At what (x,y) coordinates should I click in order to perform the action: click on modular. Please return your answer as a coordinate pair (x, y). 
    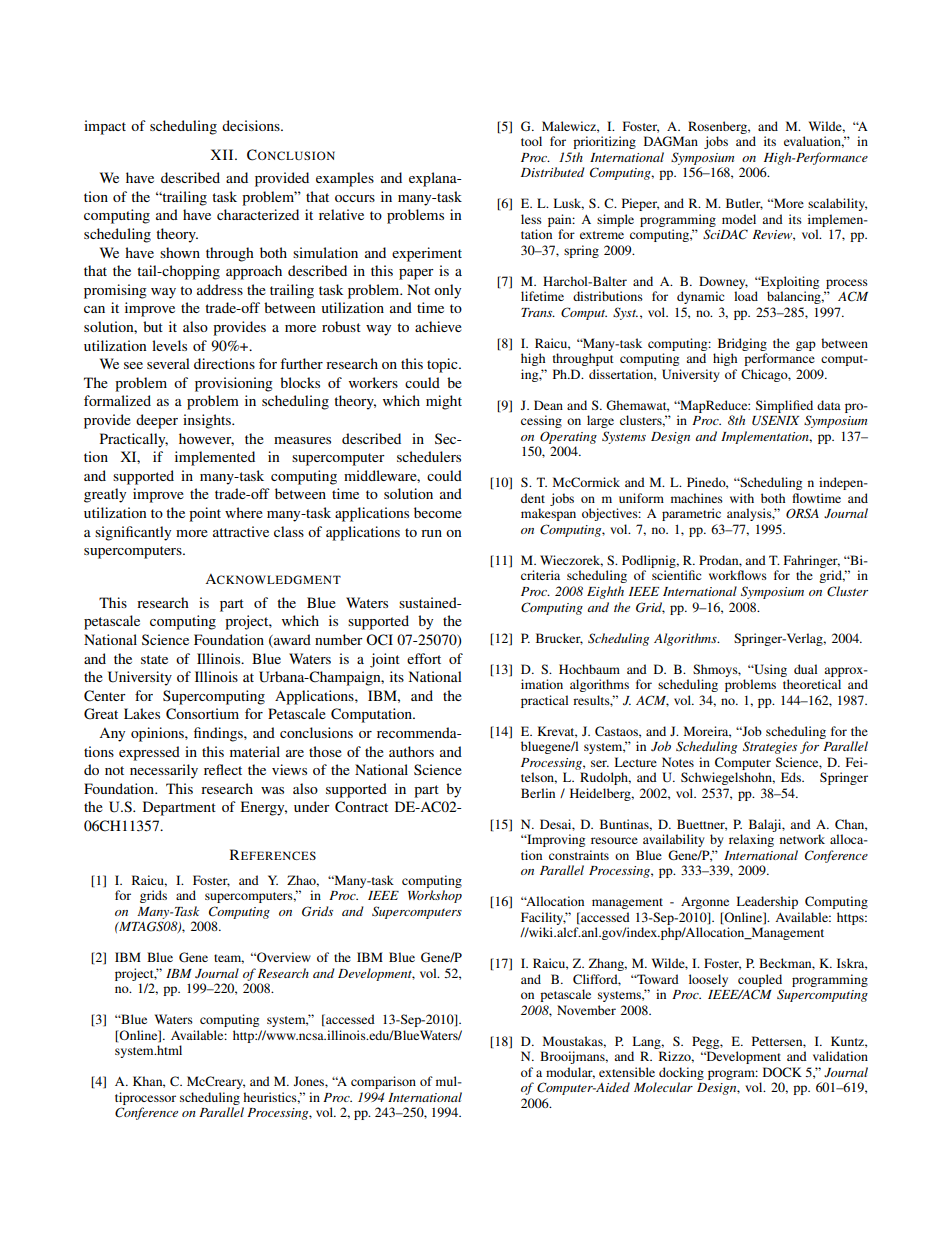
    Looking at the image, I should click on (570, 1073).
